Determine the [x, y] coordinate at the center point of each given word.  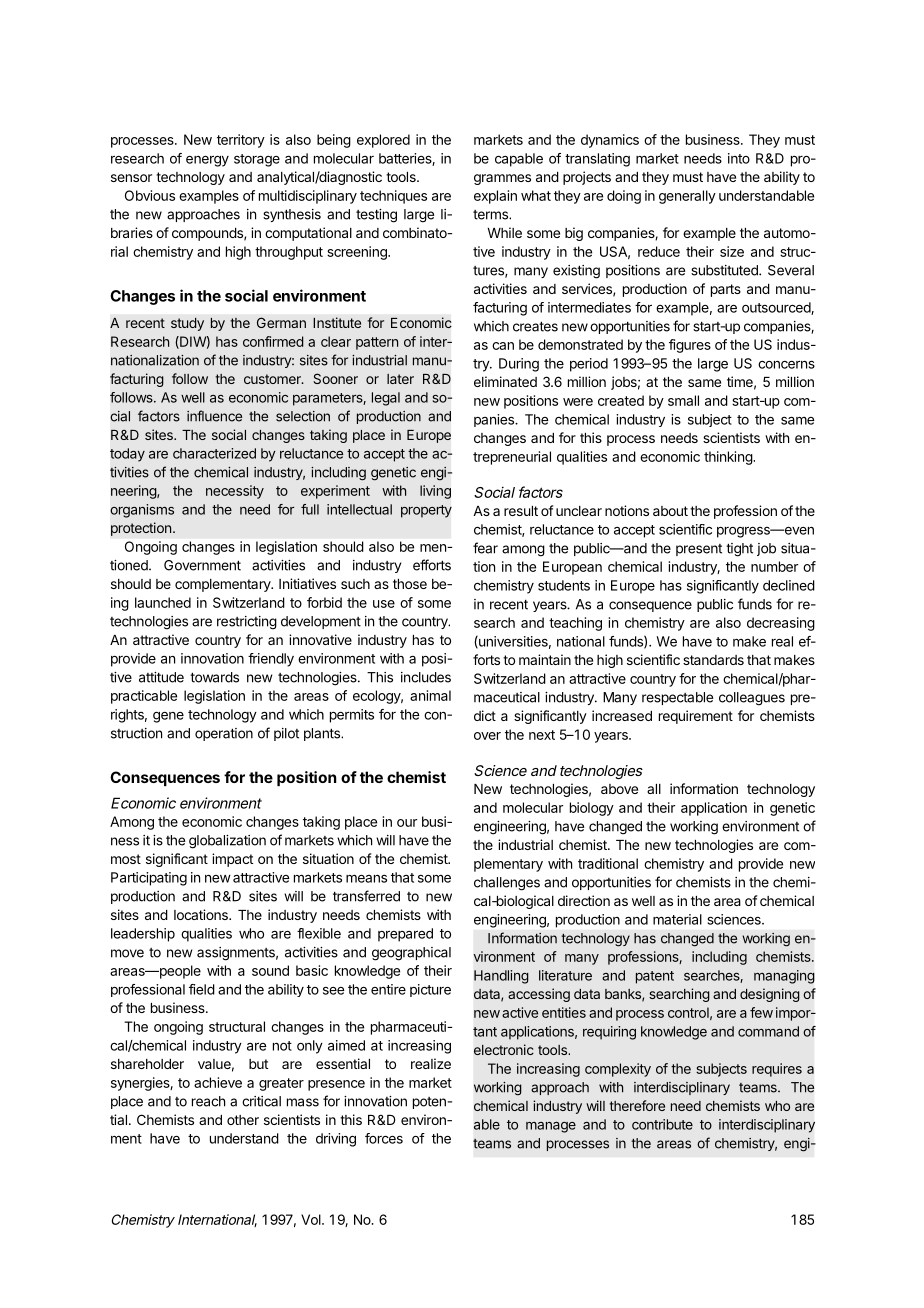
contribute [662, 1124]
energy [207, 161]
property [426, 511]
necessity [235, 492]
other [243, 1120]
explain [495, 197]
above [619, 789]
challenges [507, 884]
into [739, 158]
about [670, 511]
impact [232, 860]
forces [384, 1138]
